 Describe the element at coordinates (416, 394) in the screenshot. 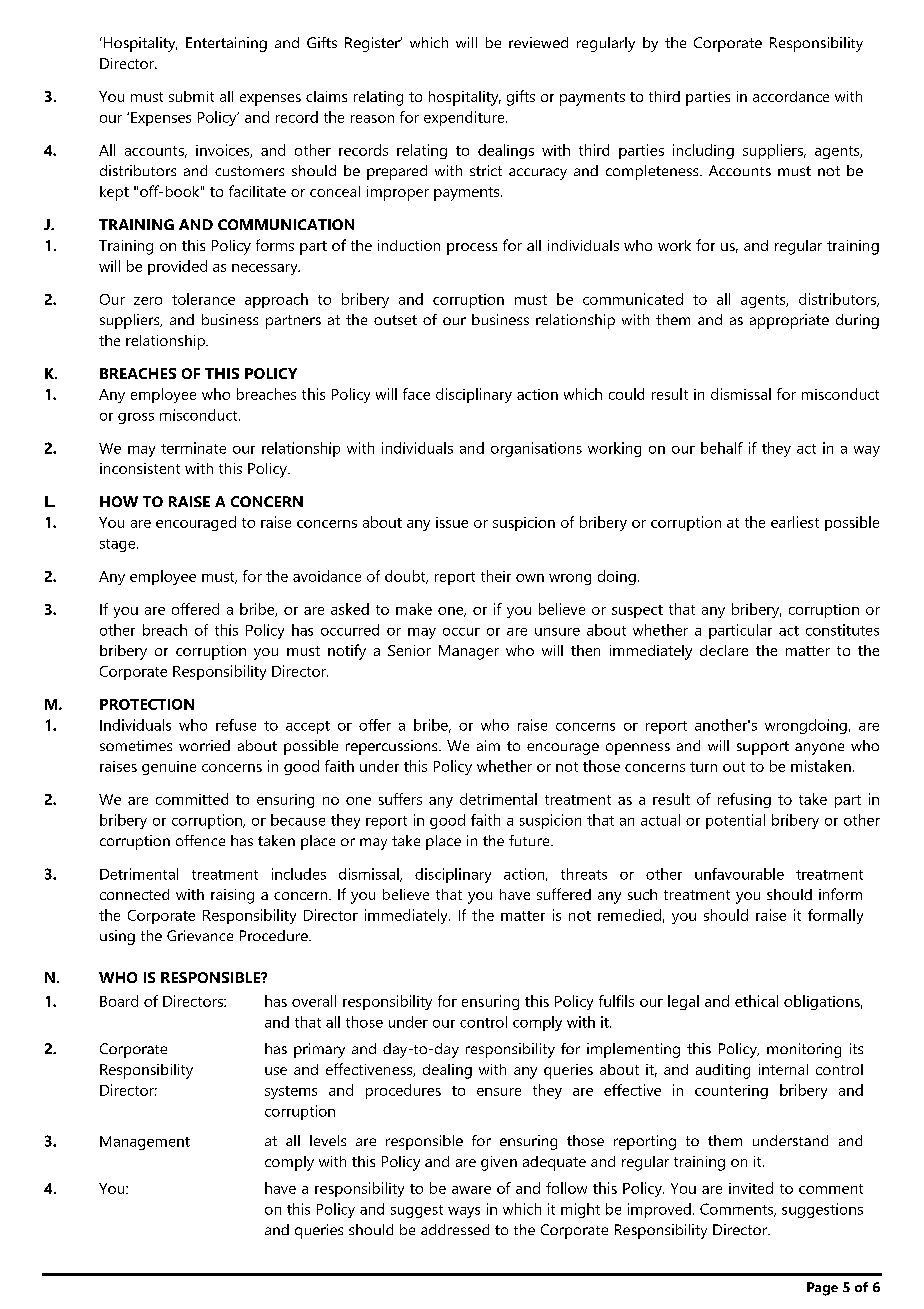

I see `face` at that location.
